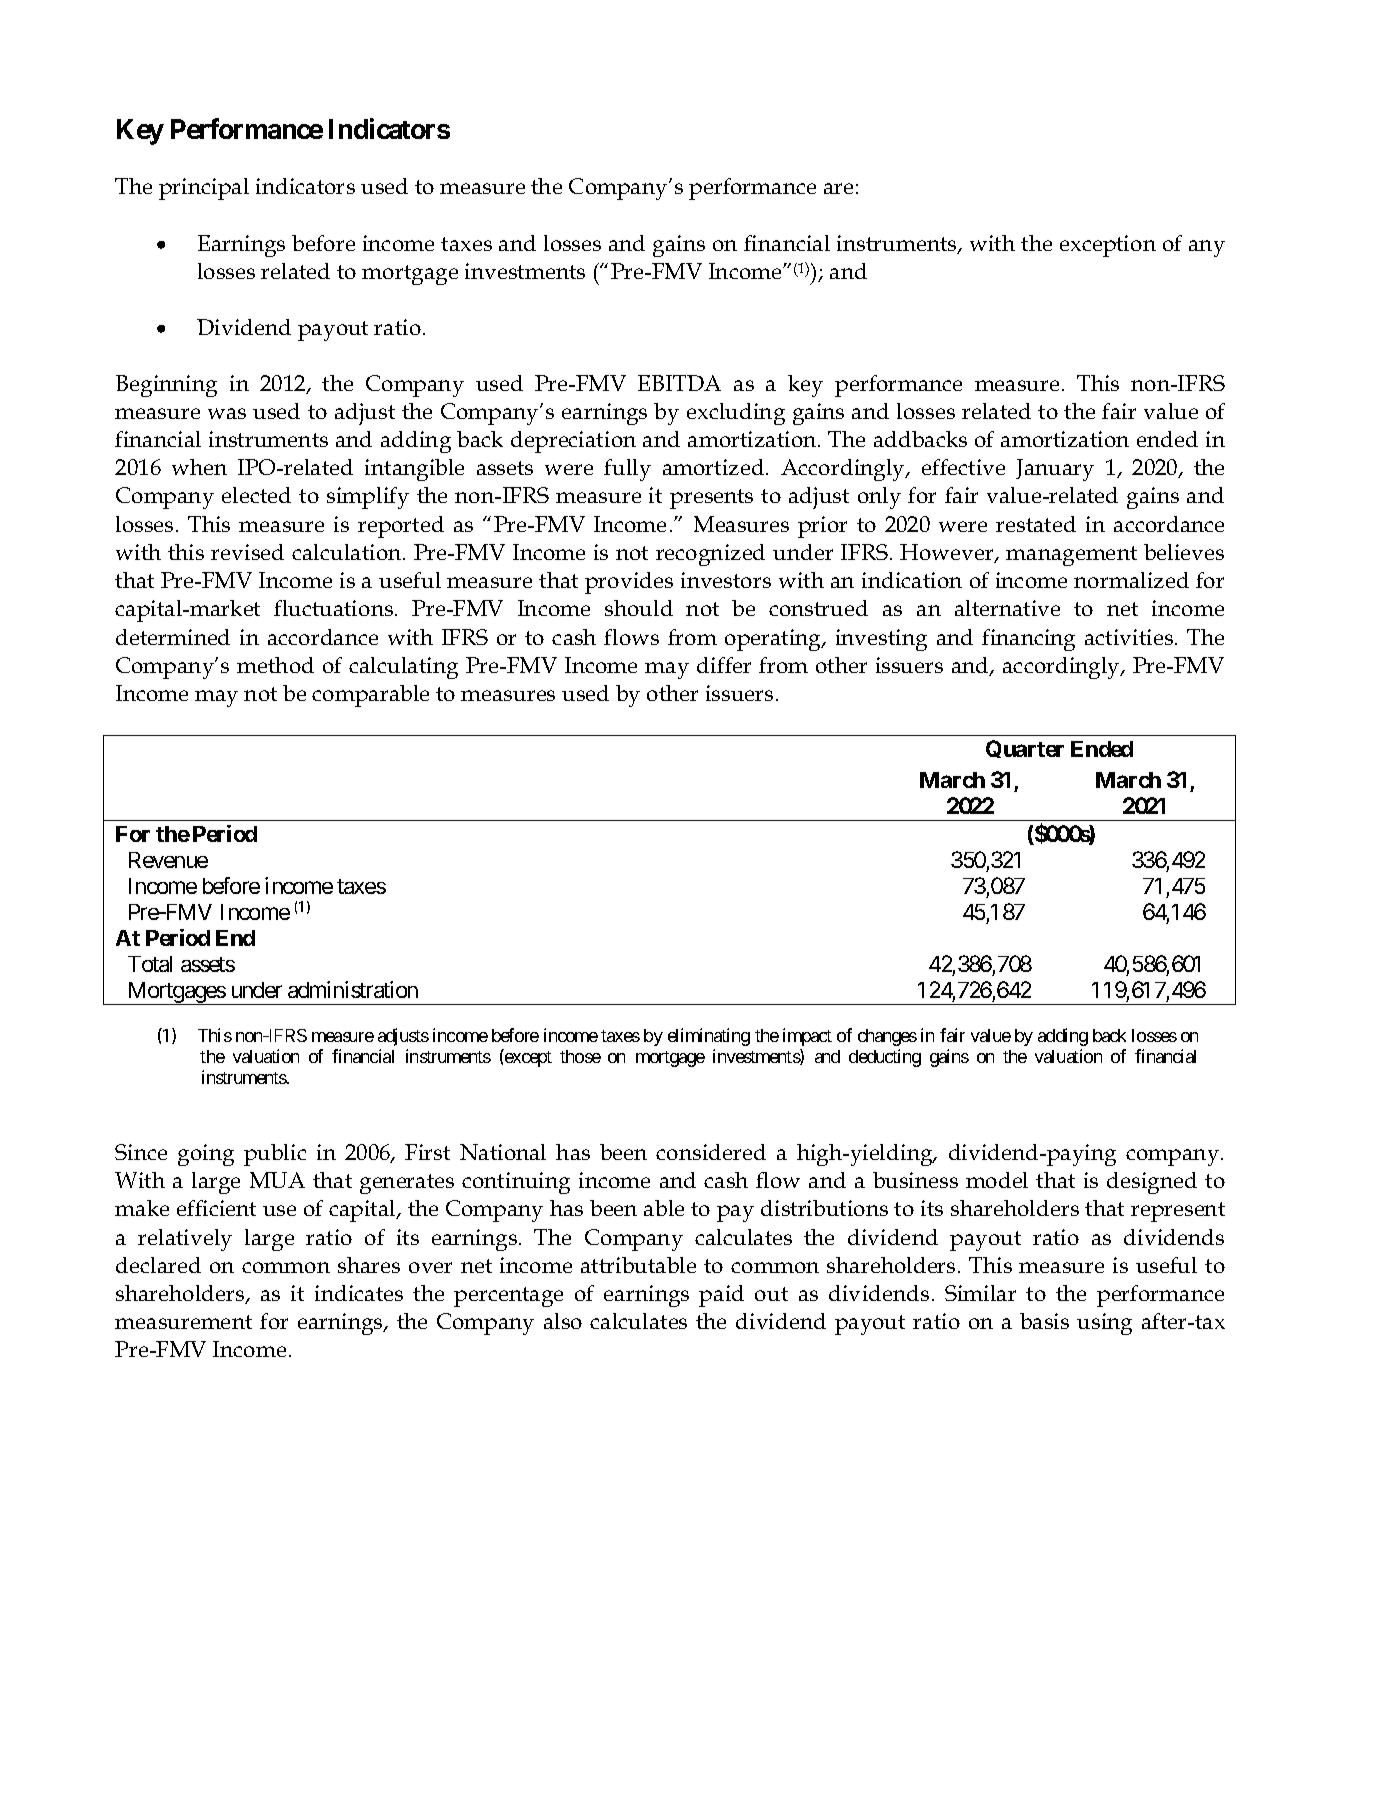 Image resolution: width=1389 pixels, height=1797 pixels. Describe the element at coordinates (887, 1037) in the screenshot. I see `changes` at that location.
